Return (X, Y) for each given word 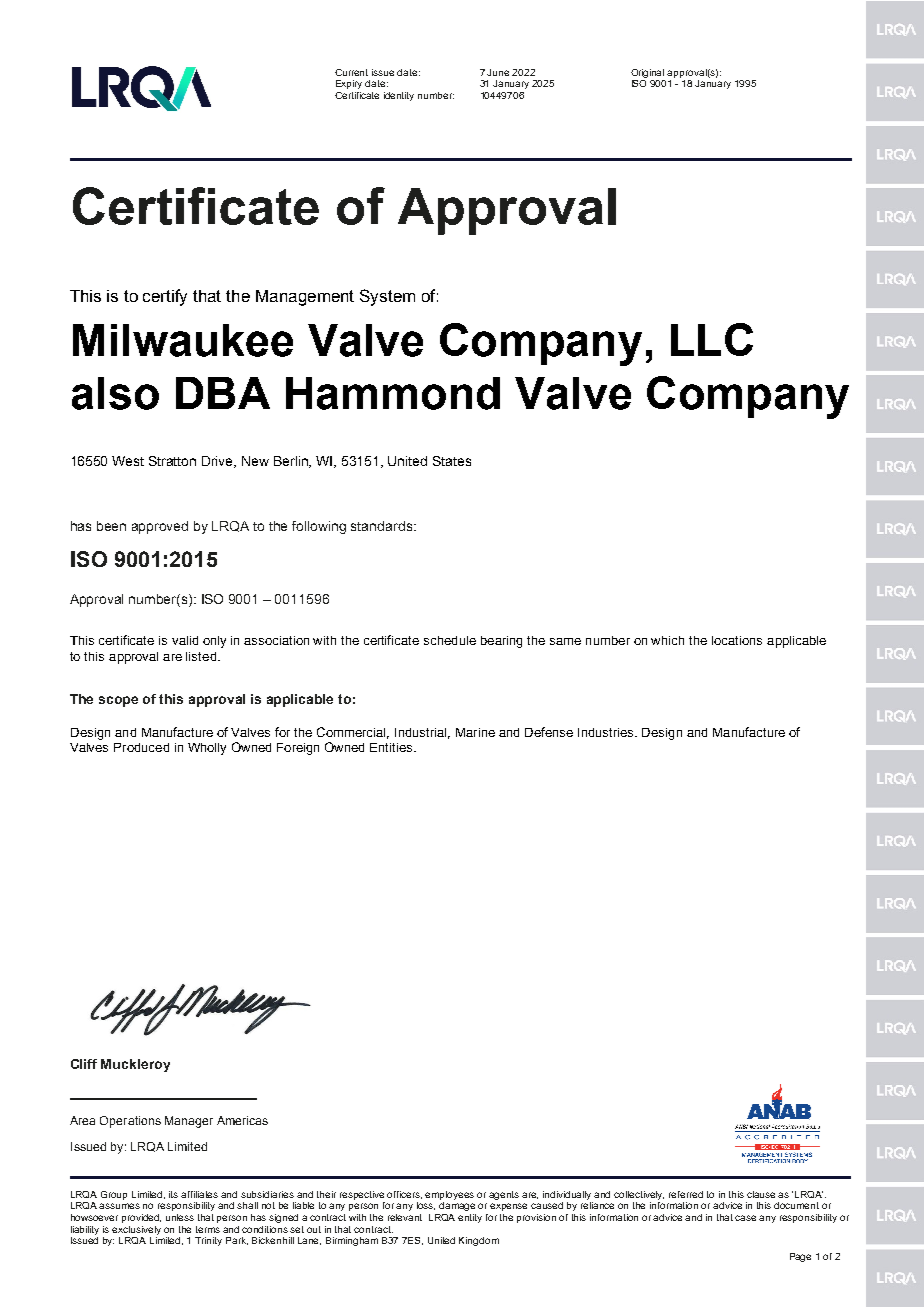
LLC (712, 339)
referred (686, 1194)
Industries (607, 732)
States (452, 461)
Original (647, 73)
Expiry (349, 84)
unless (180, 1217)
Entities (392, 747)
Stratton (172, 461)
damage (457, 1206)
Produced (141, 747)
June (498, 72)
